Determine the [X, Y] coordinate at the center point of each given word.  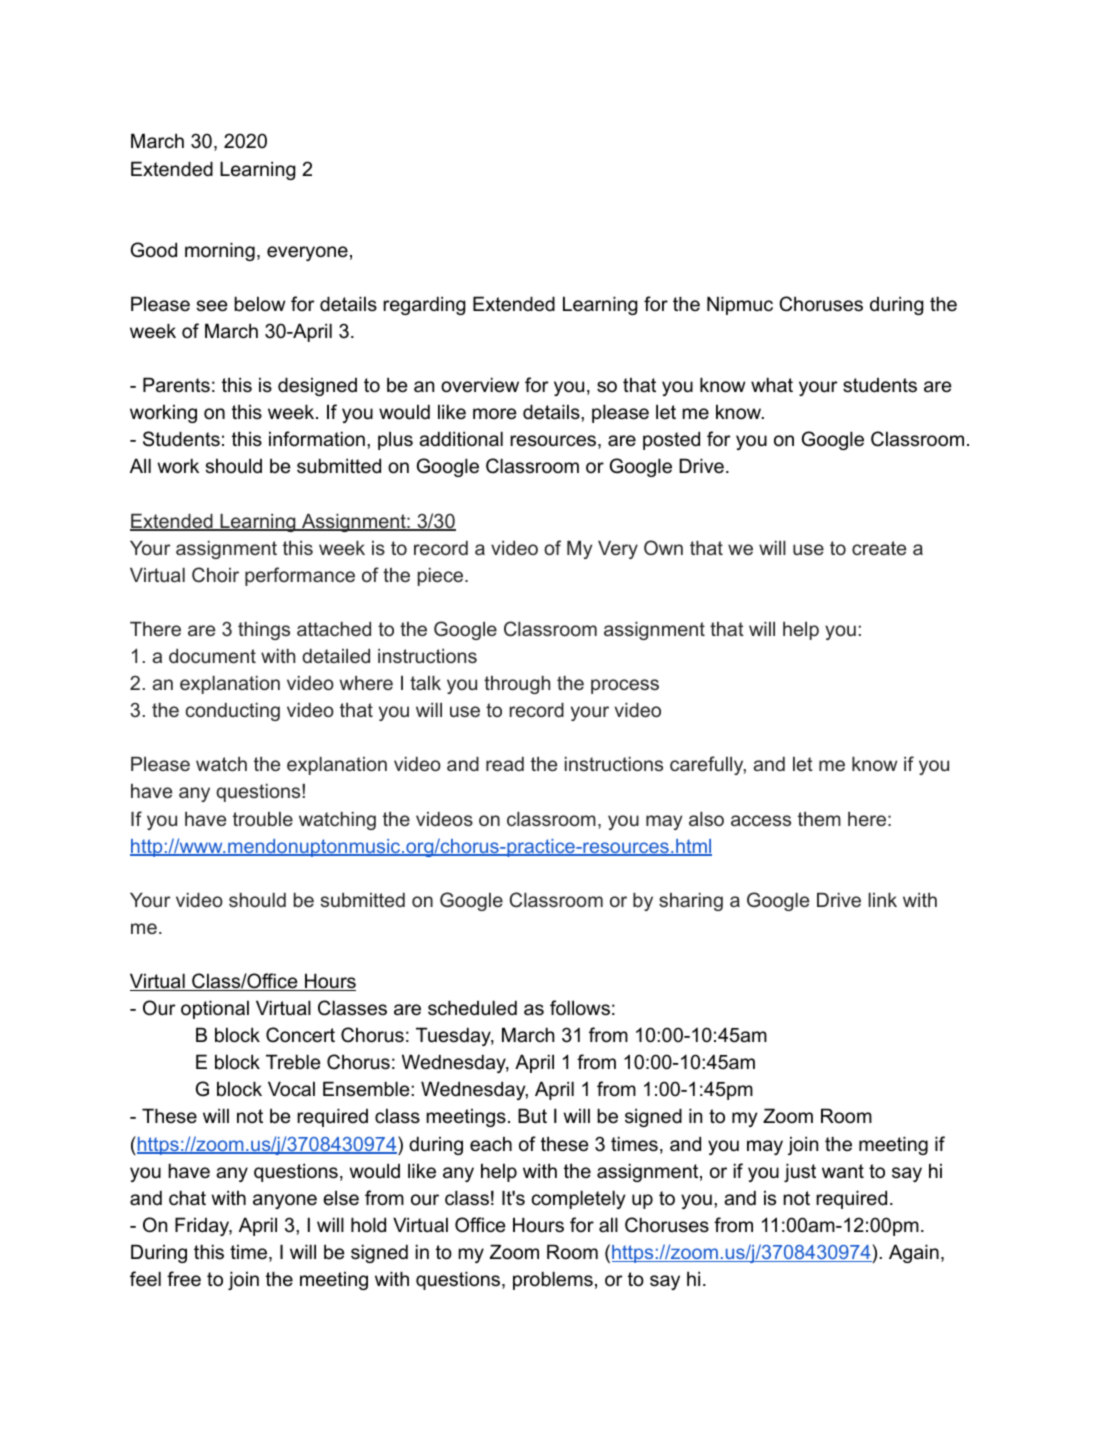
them [819, 819]
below [259, 304]
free [184, 1278]
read [505, 764]
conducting [233, 712]
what [772, 385]
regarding [424, 305]
